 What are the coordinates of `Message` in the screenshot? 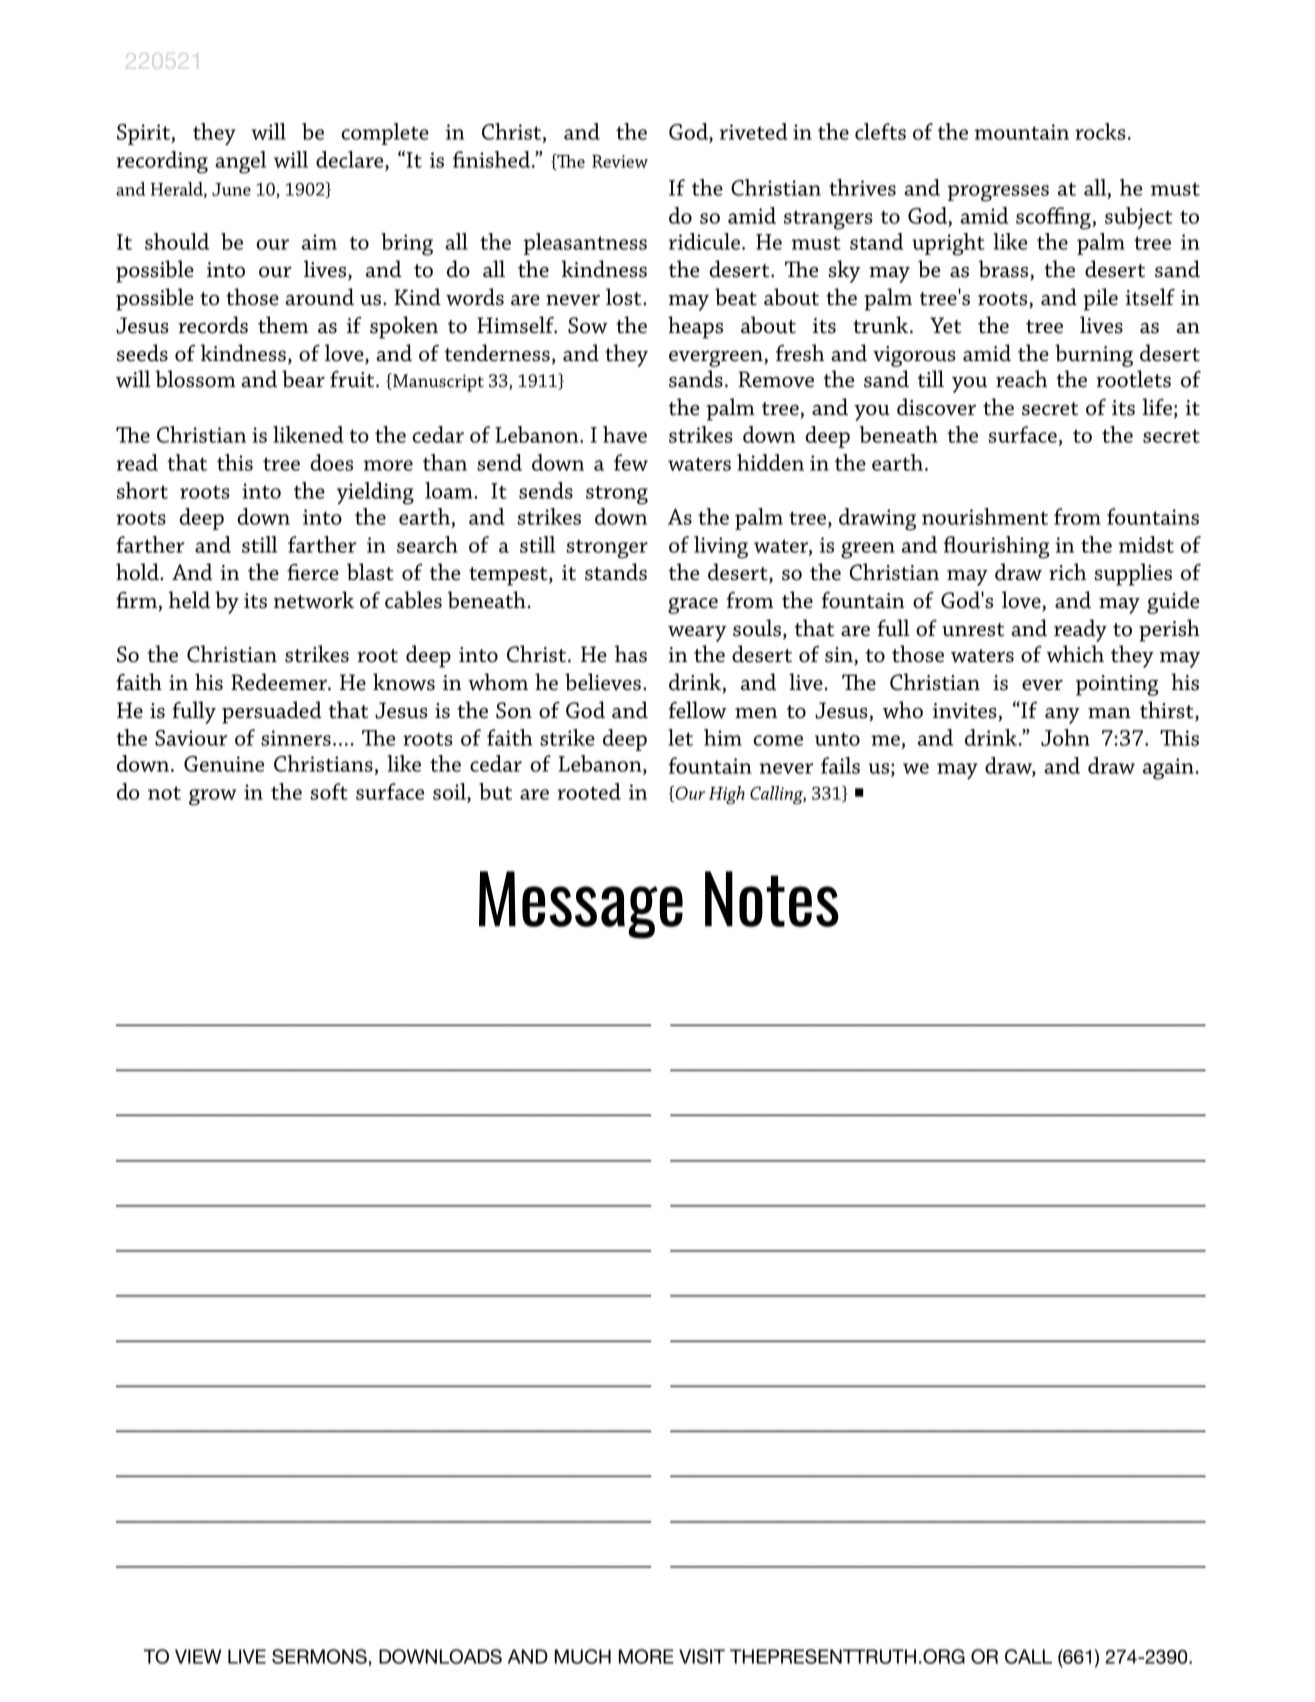 It's located at (581, 905).
